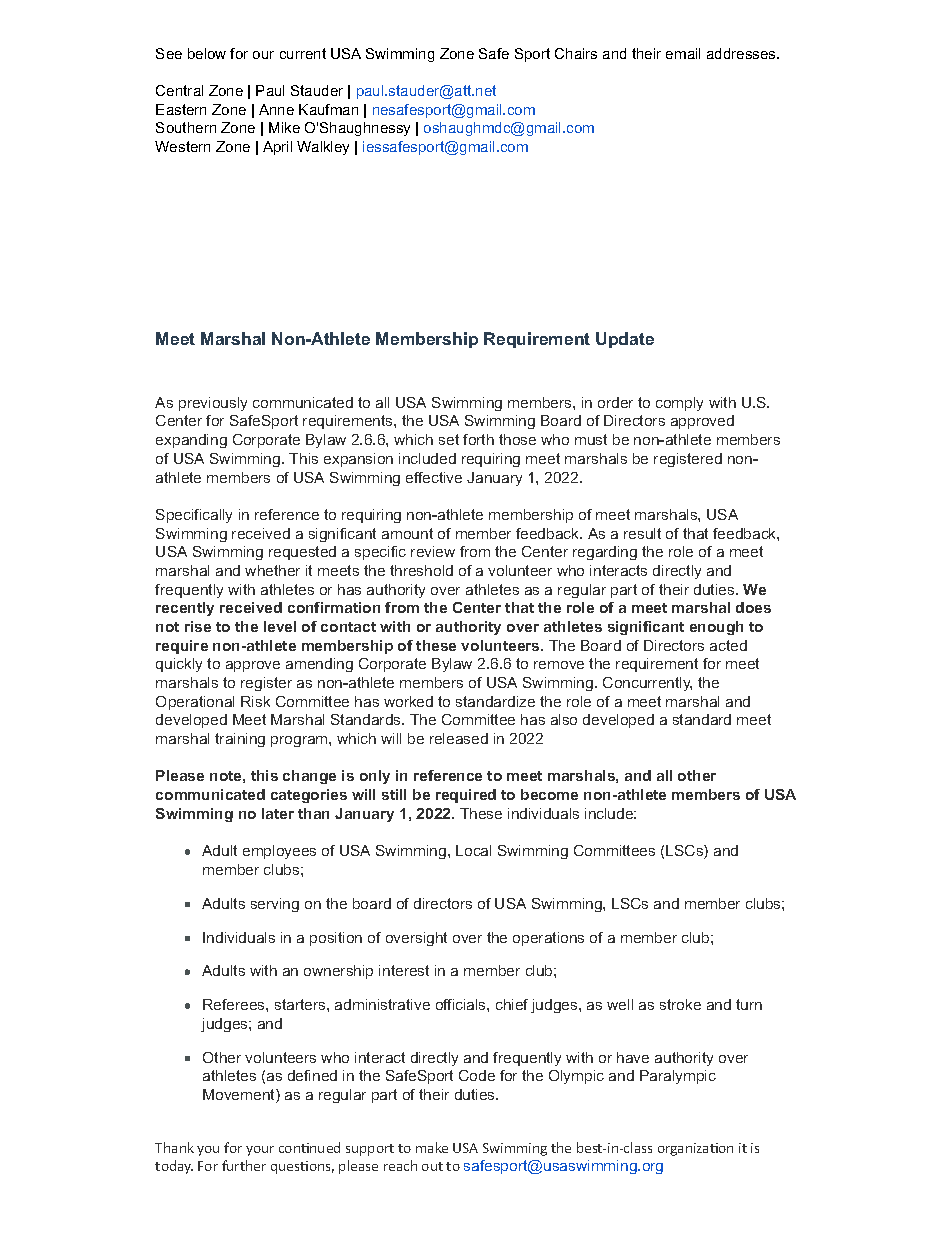 The image size is (952, 1233). What do you see at coordinates (576, 53) in the document?
I see `Chairs` at bounding box center [576, 53].
